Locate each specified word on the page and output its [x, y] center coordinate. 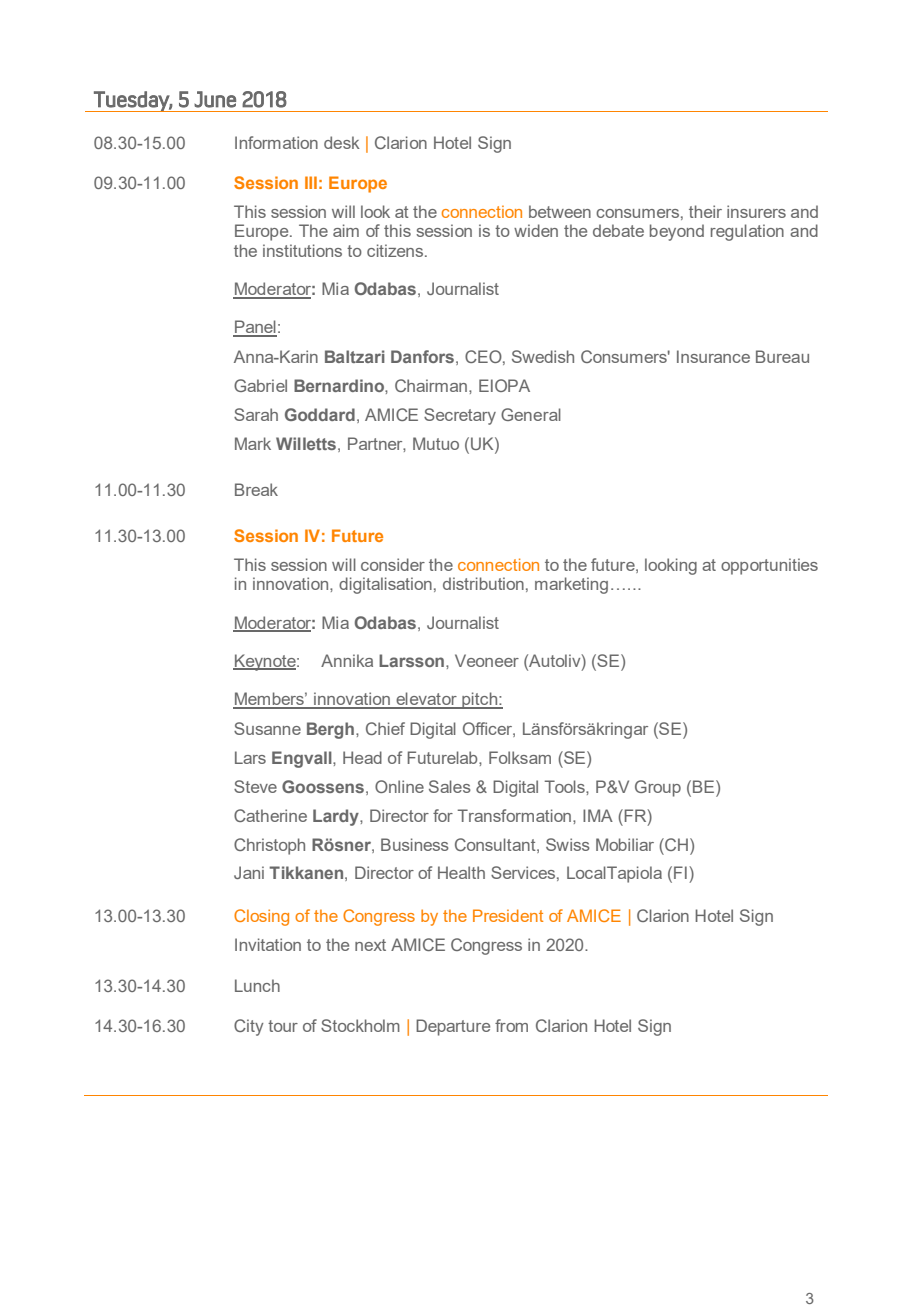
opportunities [769, 566]
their [705, 211]
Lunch [257, 985]
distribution [483, 583]
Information [276, 142]
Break [256, 489]
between [560, 211]
